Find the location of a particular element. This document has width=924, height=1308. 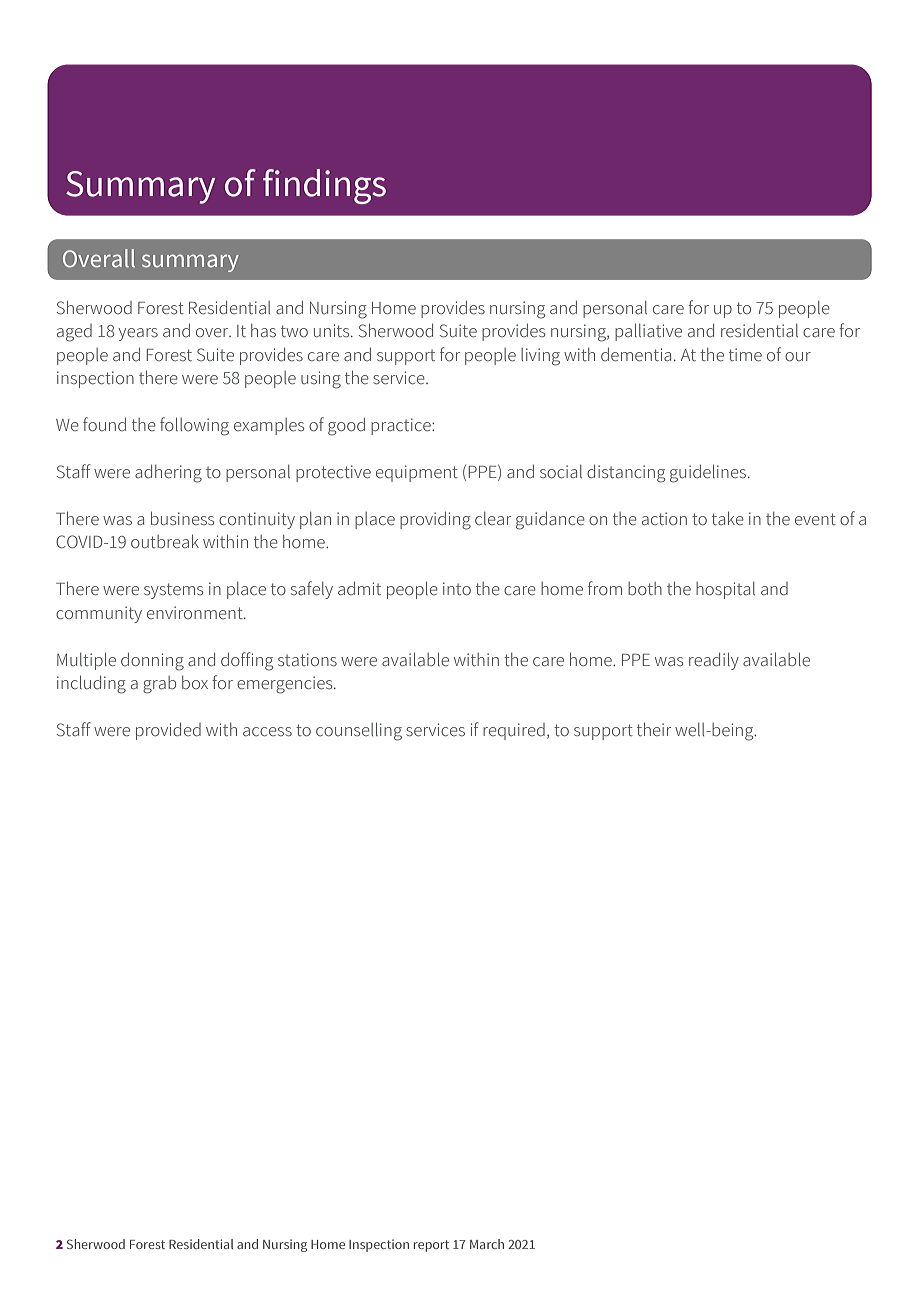

into is located at coordinates (457, 589).
